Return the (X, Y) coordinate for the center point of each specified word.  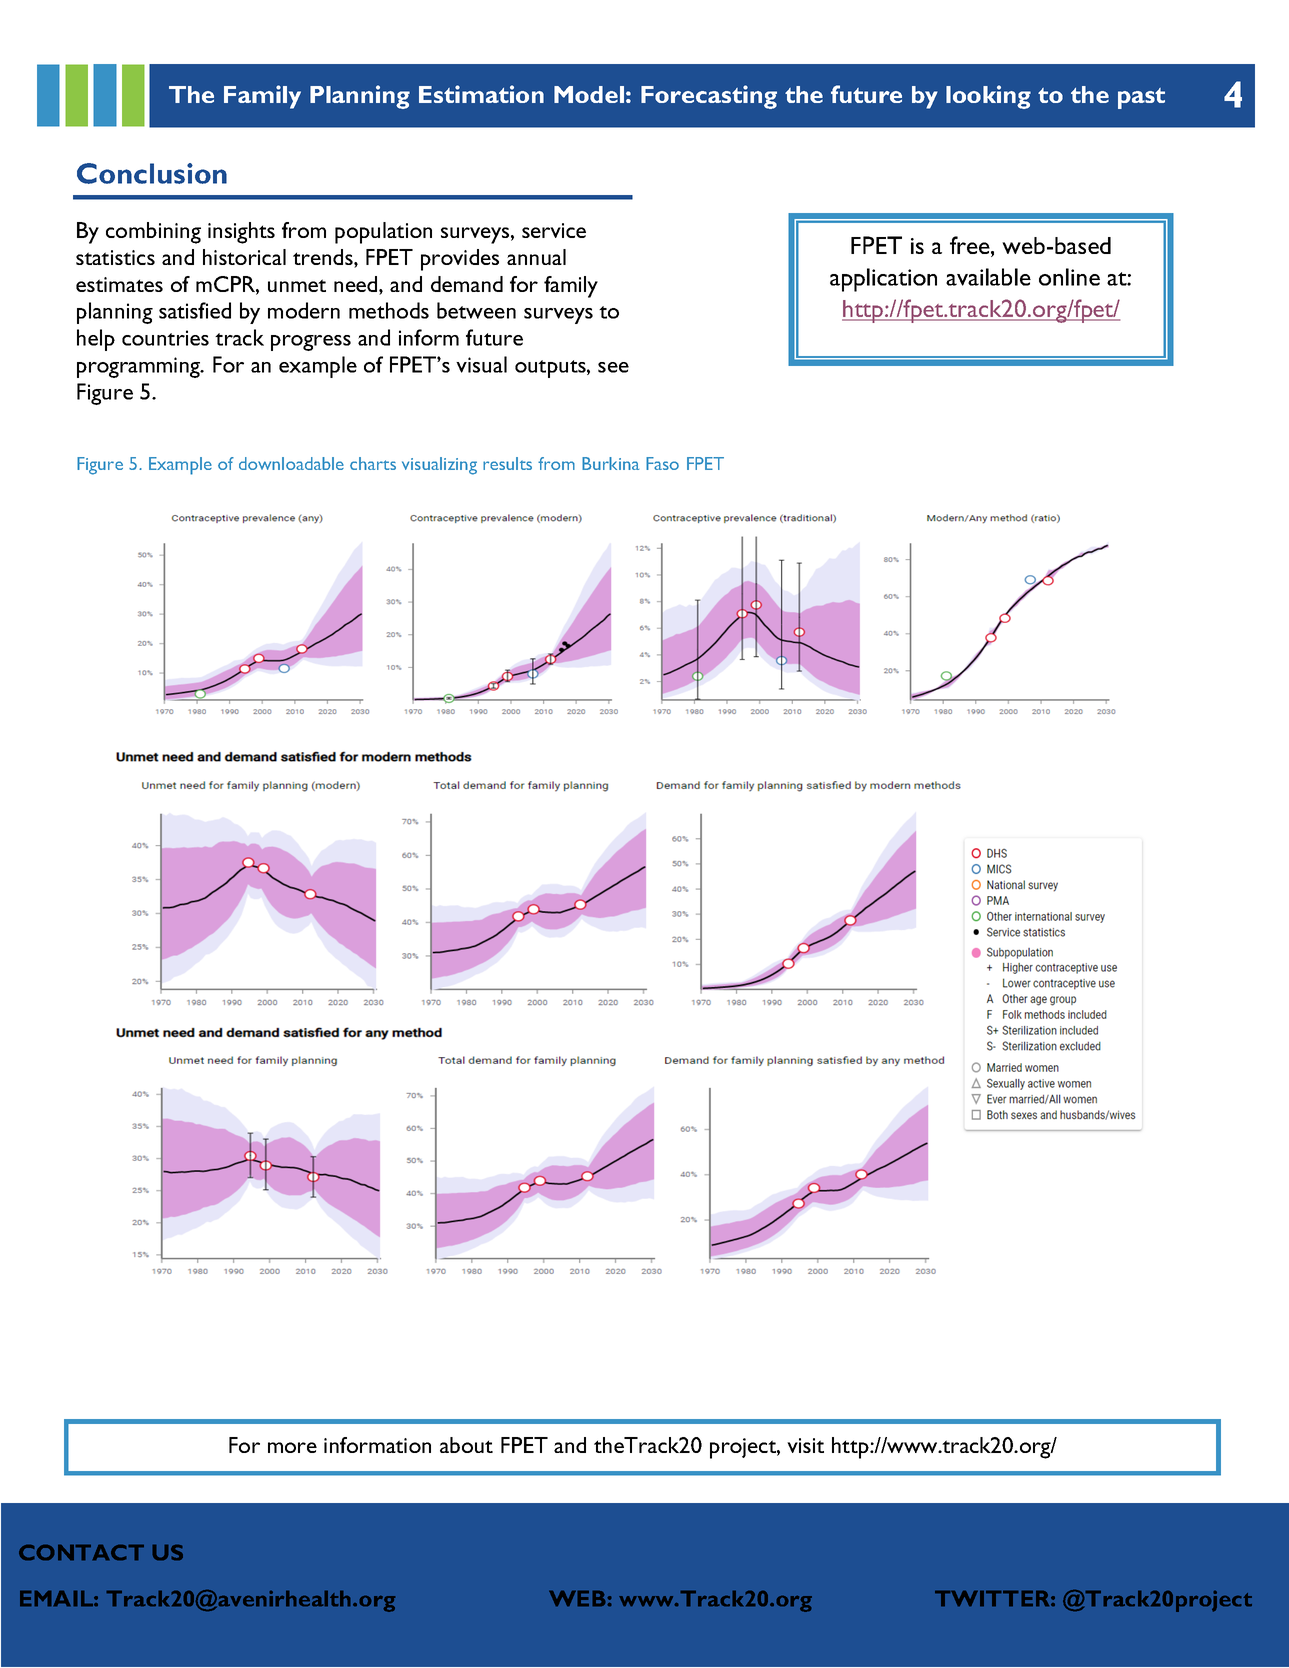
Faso (662, 463)
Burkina (610, 463)
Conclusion (152, 173)
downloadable (291, 463)
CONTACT (81, 1552)
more (292, 1447)
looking (988, 97)
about (466, 1445)
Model (589, 94)
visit (805, 1445)
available (988, 277)
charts (373, 463)
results (507, 463)
